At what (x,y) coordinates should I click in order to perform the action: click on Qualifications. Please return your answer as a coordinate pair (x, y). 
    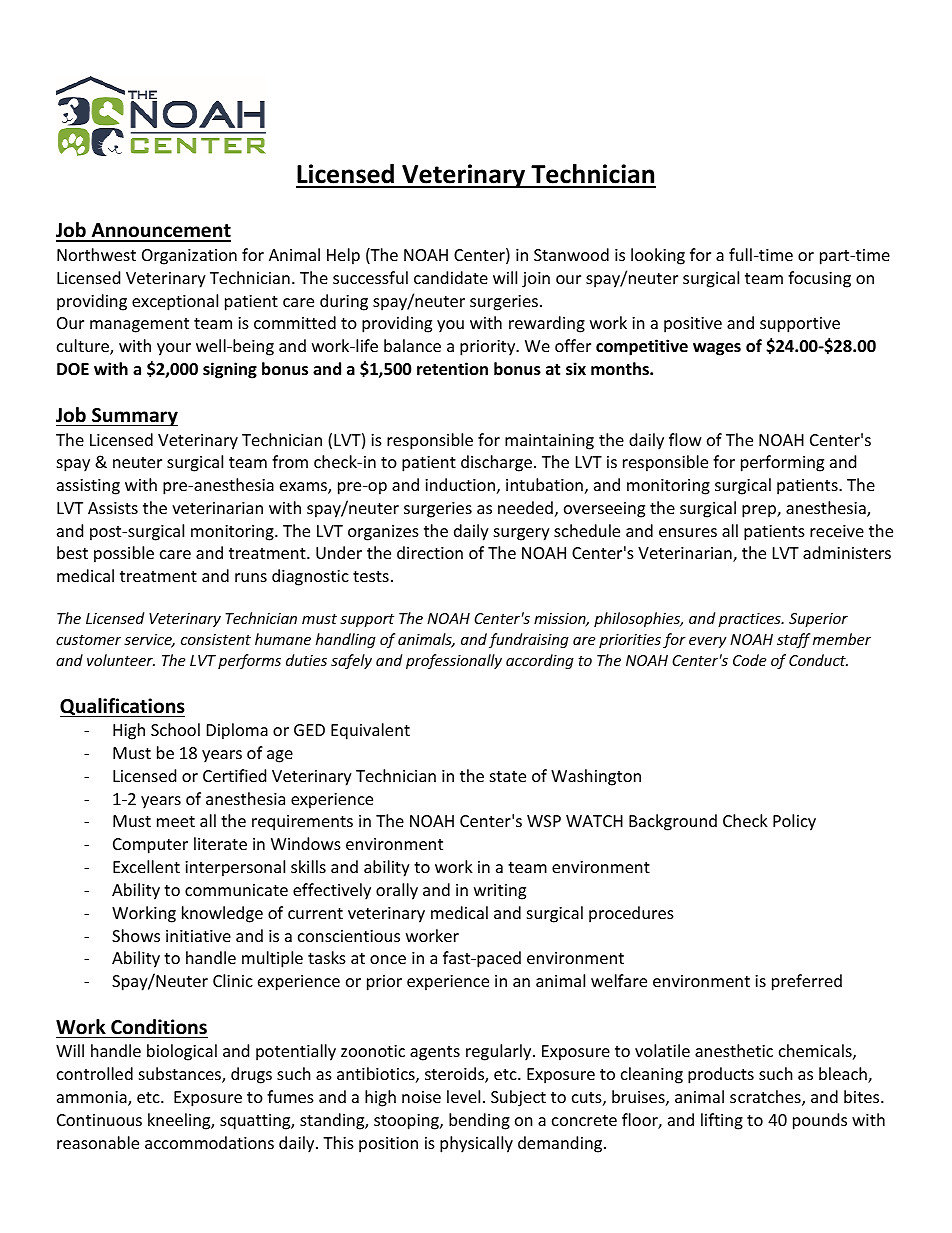
    Looking at the image, I should click on (122, 707).
